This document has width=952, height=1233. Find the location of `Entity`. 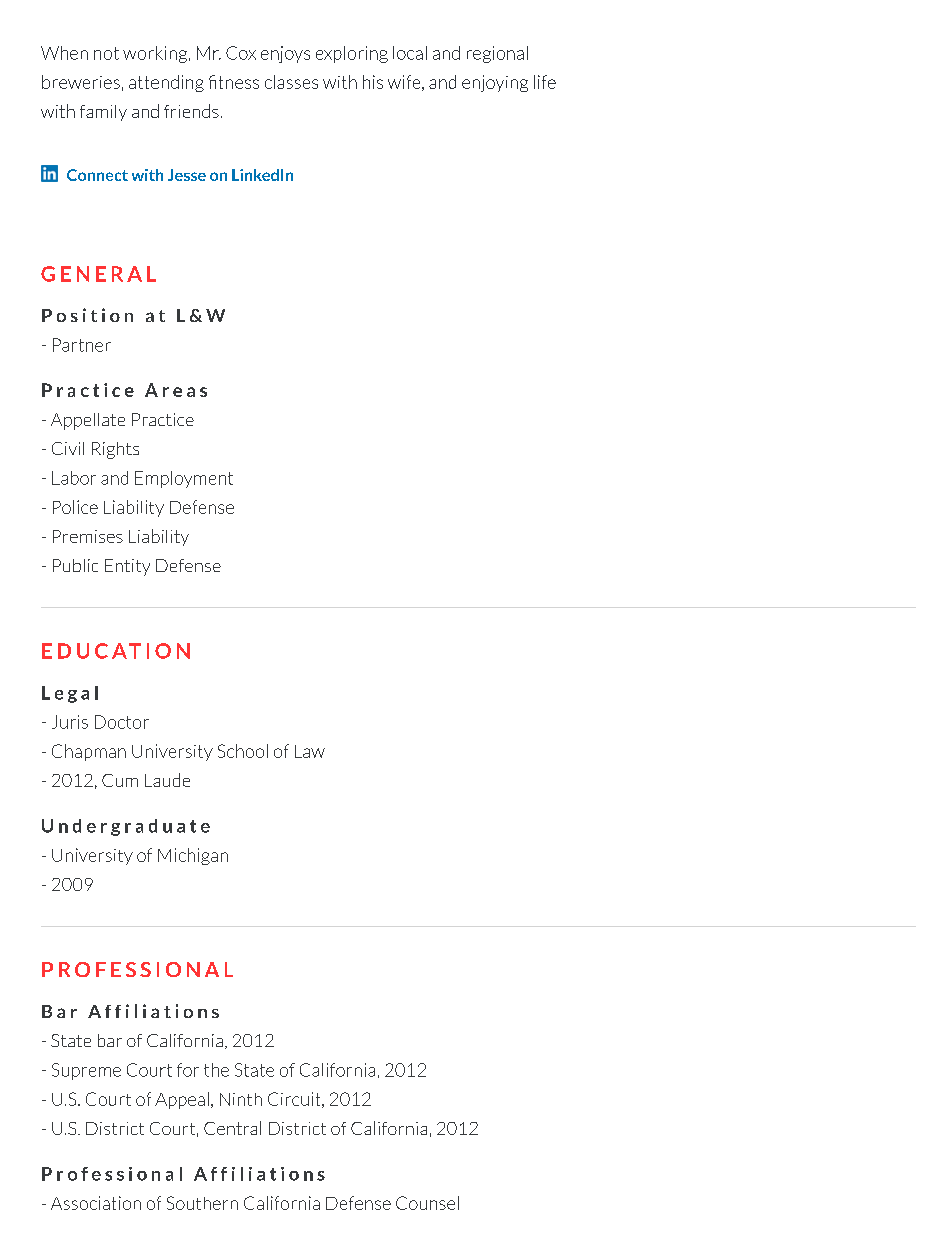

Entity is located at coordinates (127, 567).
